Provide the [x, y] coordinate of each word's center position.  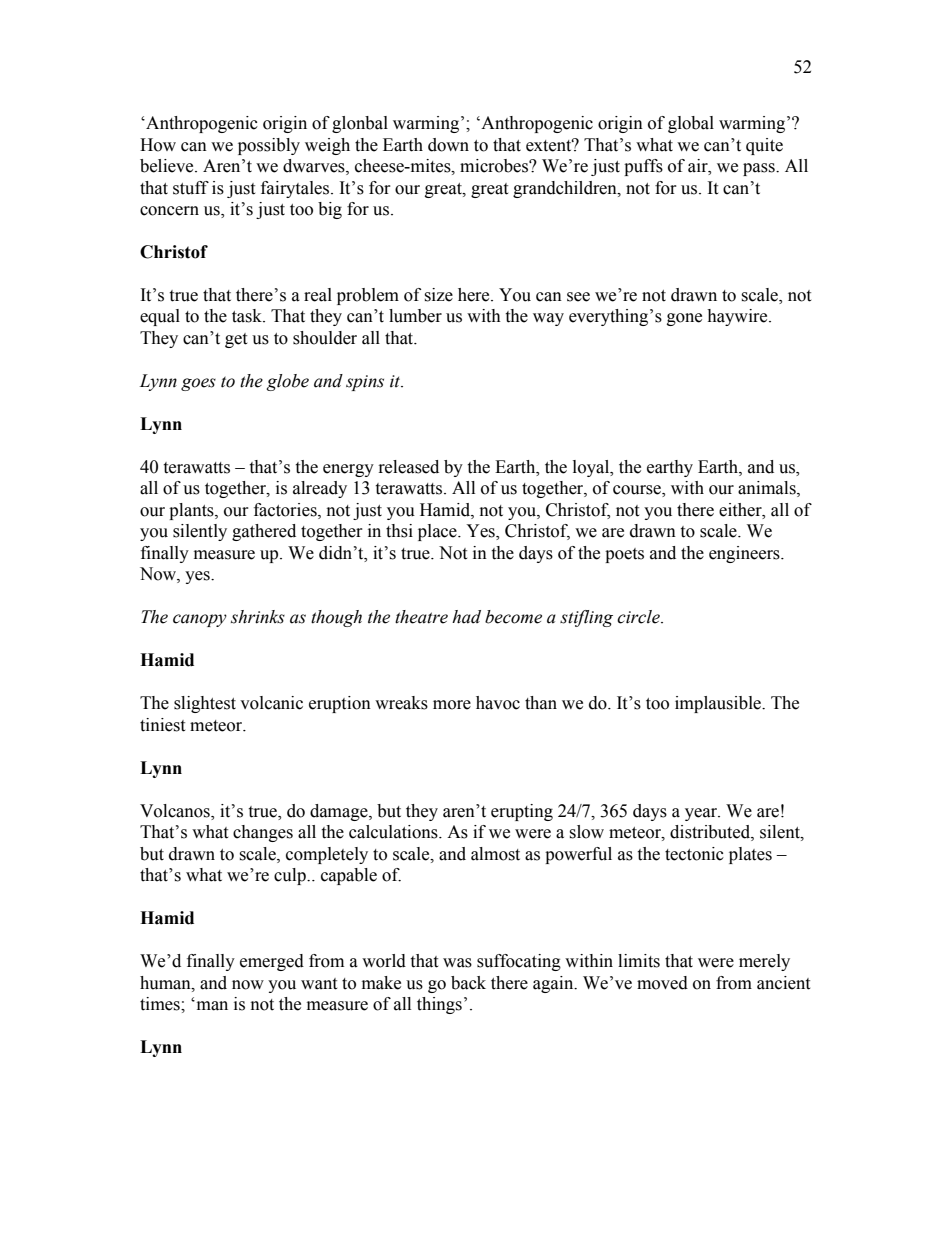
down [448, 145]
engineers [745, 554]
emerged [272, 962]
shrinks [258, 617]
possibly [269, 146]
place [438, 532]
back [468, 983]
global [691, 124]
